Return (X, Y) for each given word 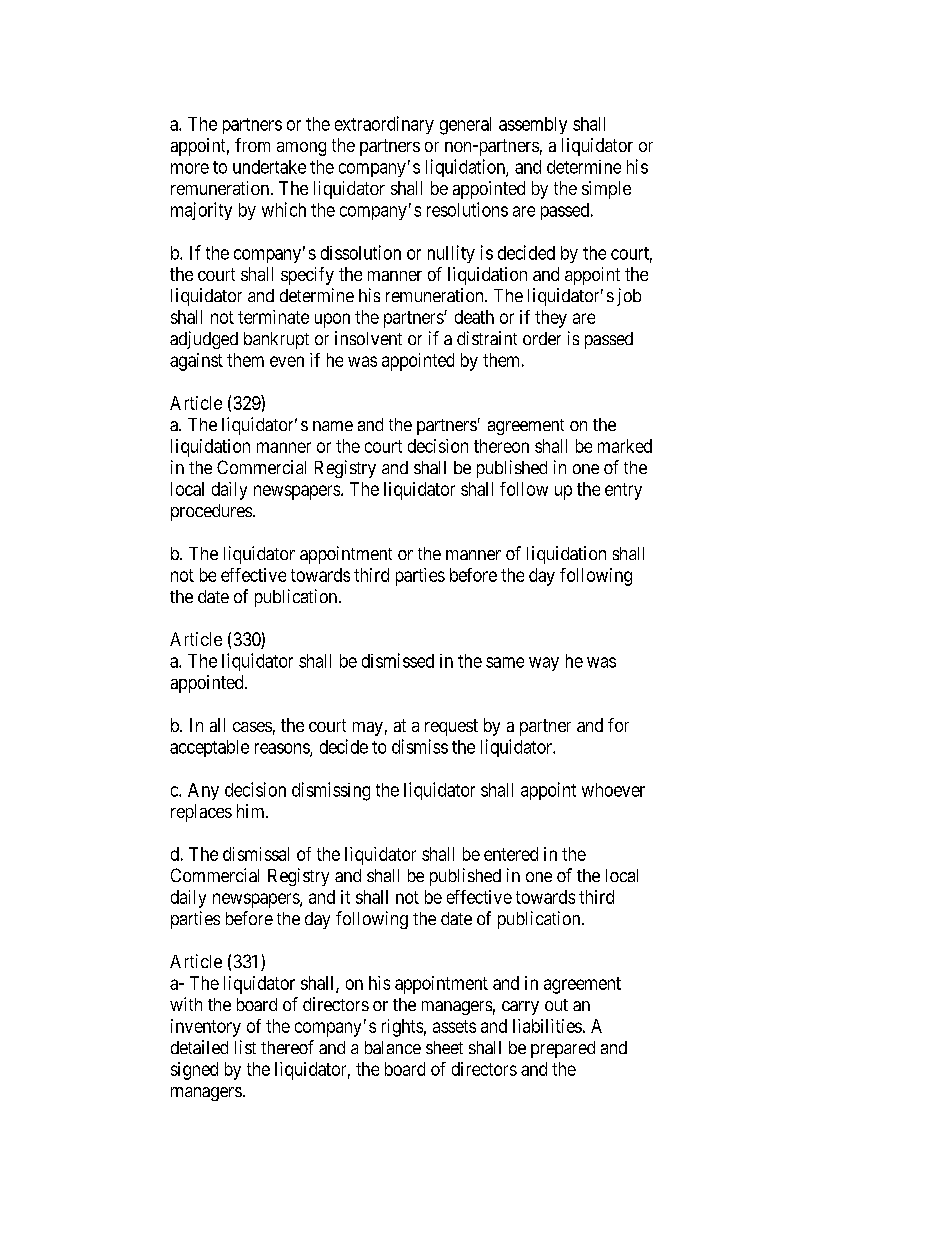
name (333, 426)
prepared (563, 1049)
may (368, 729)
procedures (211, 512)
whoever (613, 790)
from (252, 145)
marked (625, 446)
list (245, 1047)
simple (606, 190)
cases (252, 727)
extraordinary (384, 125)
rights (402, 1028)
